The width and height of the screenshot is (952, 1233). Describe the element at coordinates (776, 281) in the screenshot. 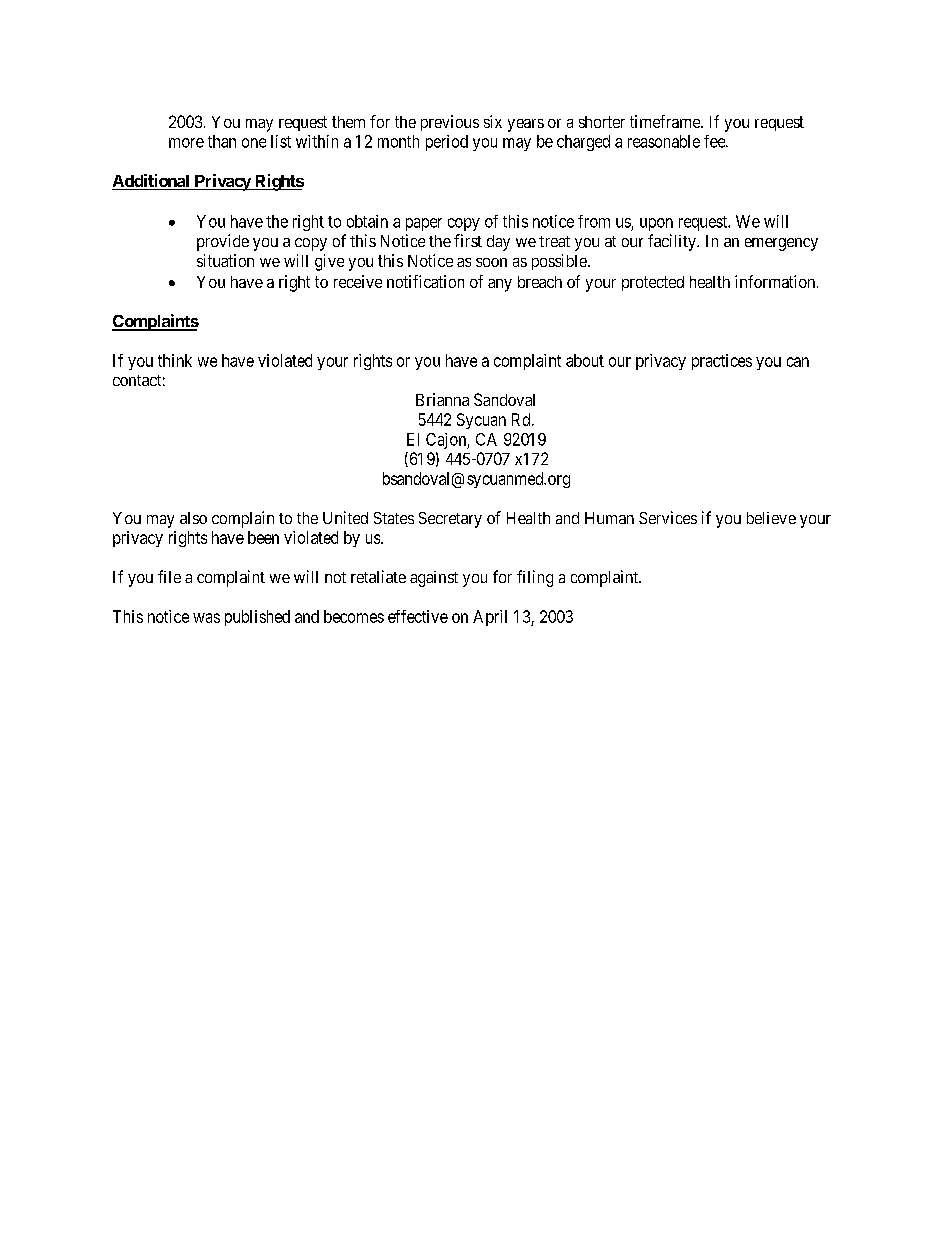

I see `information` at that location.
